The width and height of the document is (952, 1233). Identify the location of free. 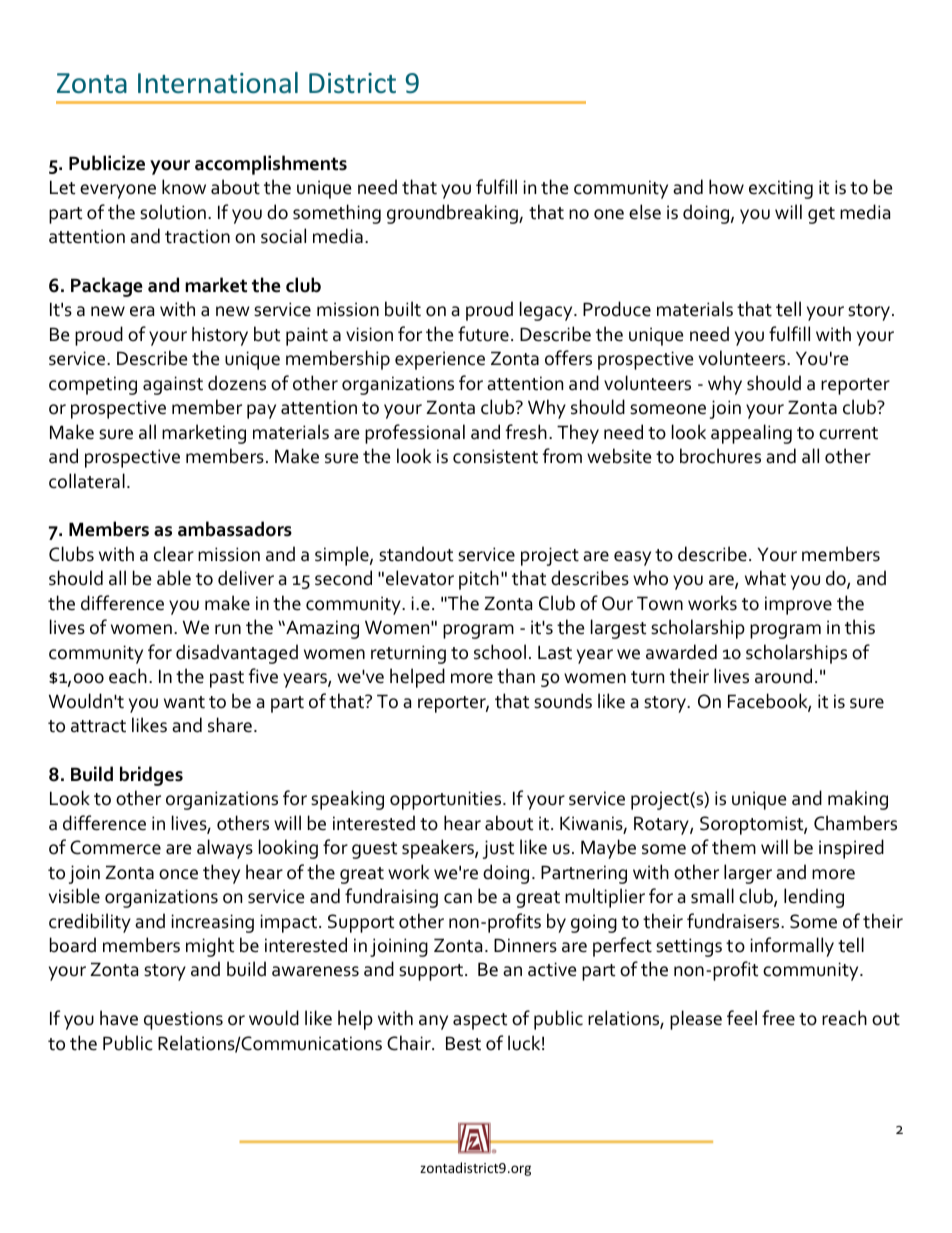
(778, 1018).
